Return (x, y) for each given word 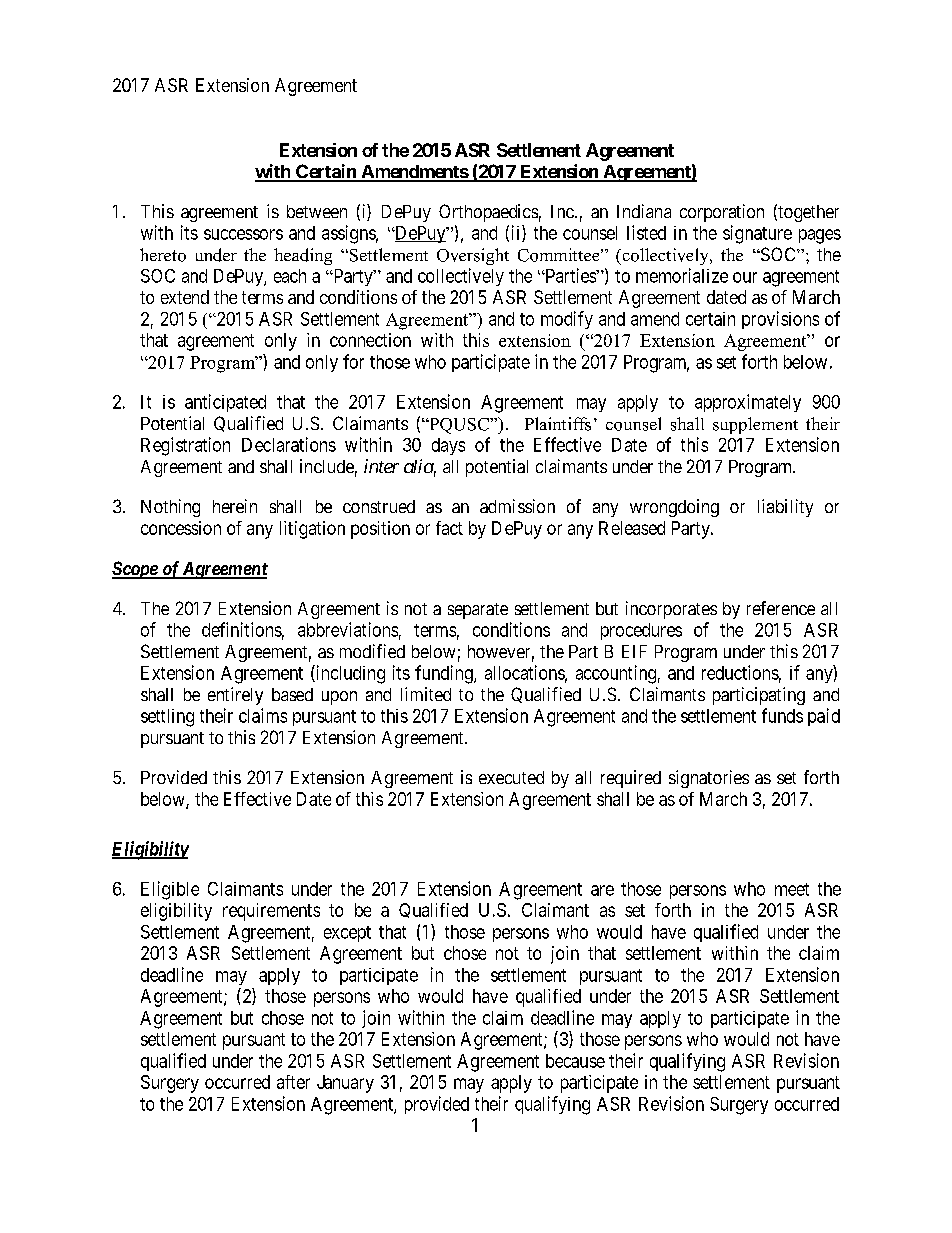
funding (445, 674)
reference (781, 608)
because (575, 1061)
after (293, 1082)
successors (243, 234)
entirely (235, 696)
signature (757, 234)
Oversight (473, 256)
